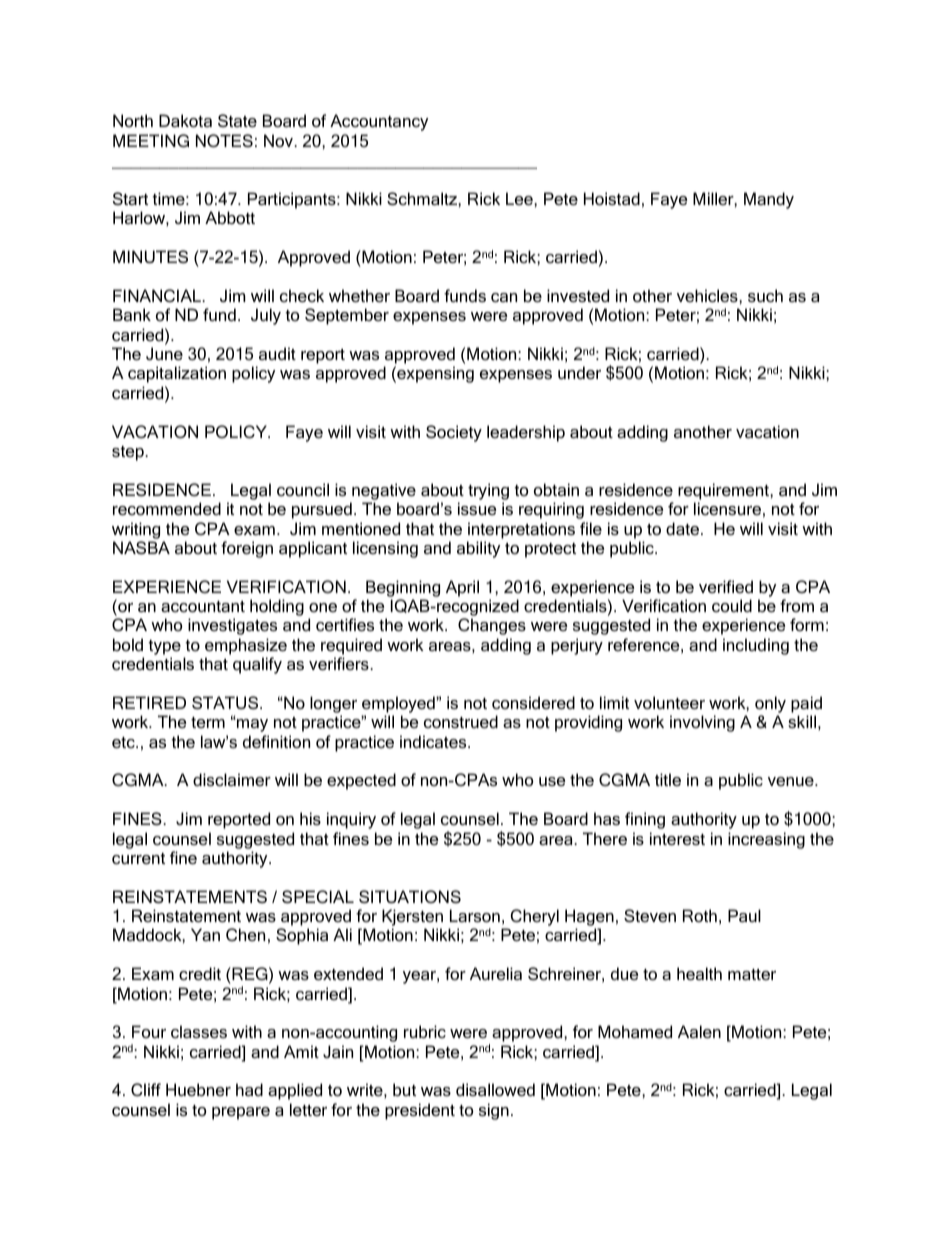 Image resolution: width=952 pixels, height=1233 pixels. What do you see at coordinates (668, 779) in the image?
I see `title` at bounding box center [668, 779].
